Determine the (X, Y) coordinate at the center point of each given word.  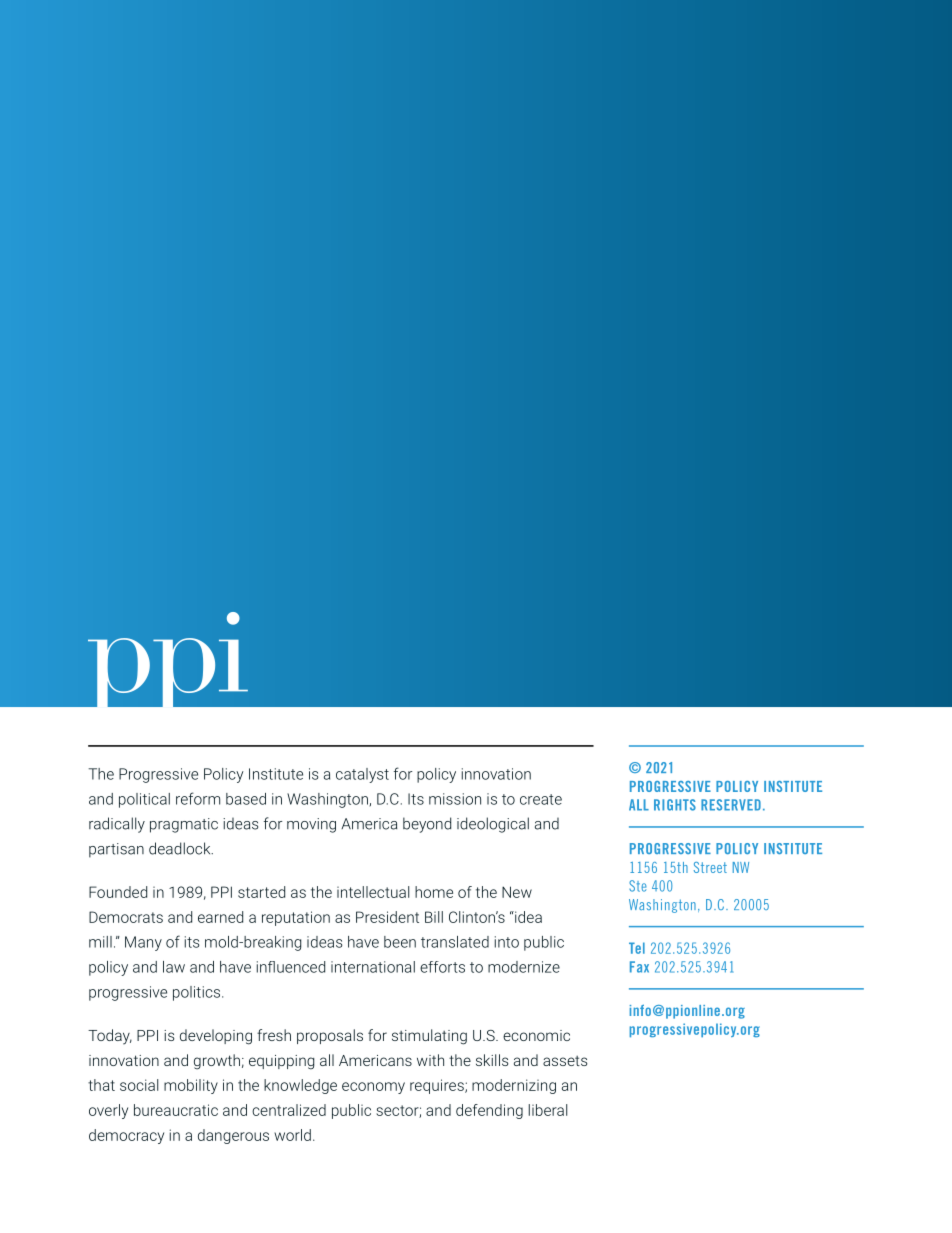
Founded (118, 892)
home (434, 892)
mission (455, 799)
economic (536, 1035)
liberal (548, 1110)
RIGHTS (675, 805)
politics (198, 993)
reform (198, 798)
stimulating (429, 1037)
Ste (638, 886)
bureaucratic (176, 1110)
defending (489, 1111)
